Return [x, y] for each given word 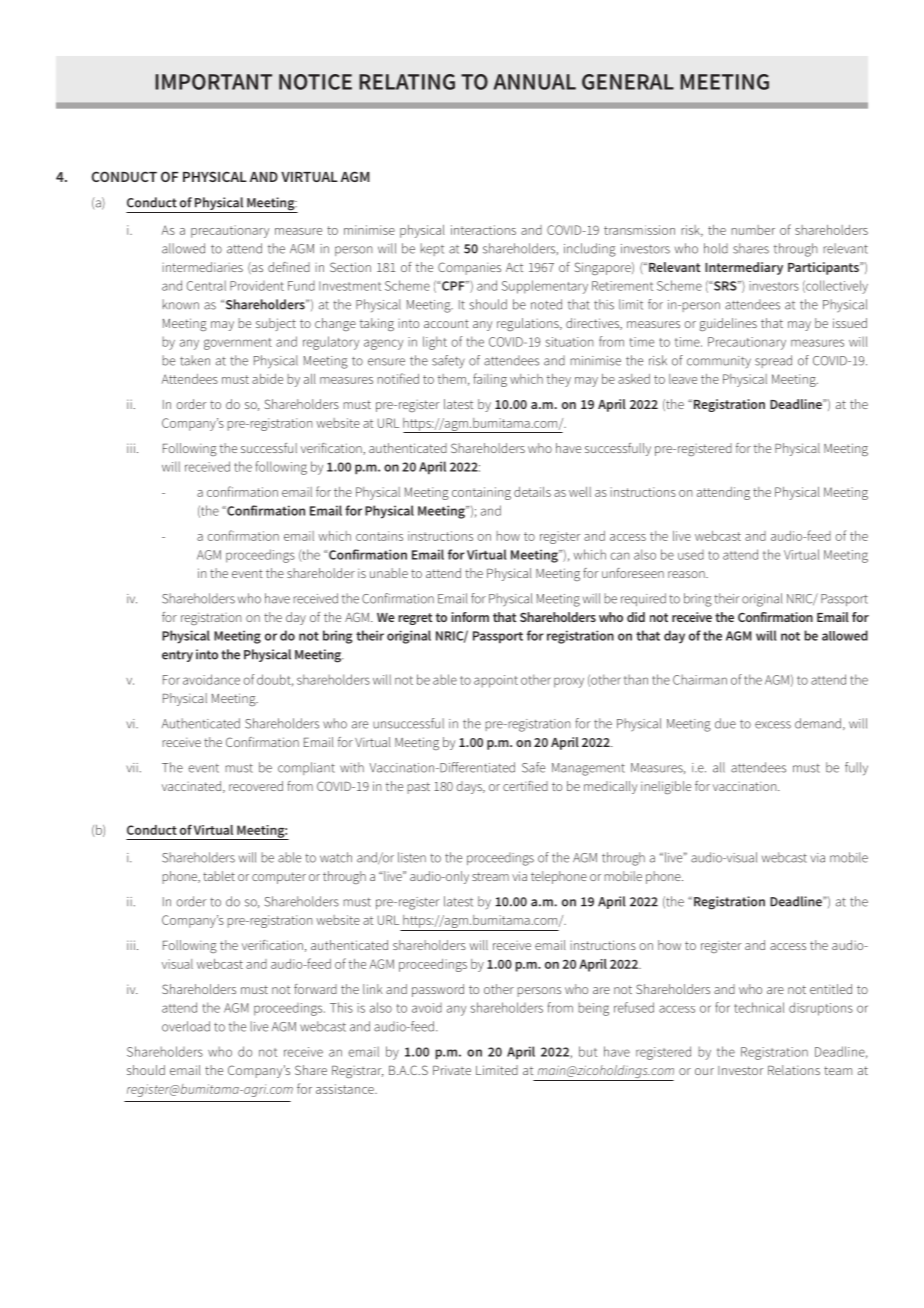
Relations [794, 1070]
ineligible [666, 787]
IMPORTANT [213, 82]
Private [452, 1070]
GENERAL [628, 82]
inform [470, 617]
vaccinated [191, 786]
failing [490, 380]
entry [177, 656]
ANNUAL [535, 82]
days [470, 787]
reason [687, 574]
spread [773, 361]
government [238, 344]
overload [186, 1026]
